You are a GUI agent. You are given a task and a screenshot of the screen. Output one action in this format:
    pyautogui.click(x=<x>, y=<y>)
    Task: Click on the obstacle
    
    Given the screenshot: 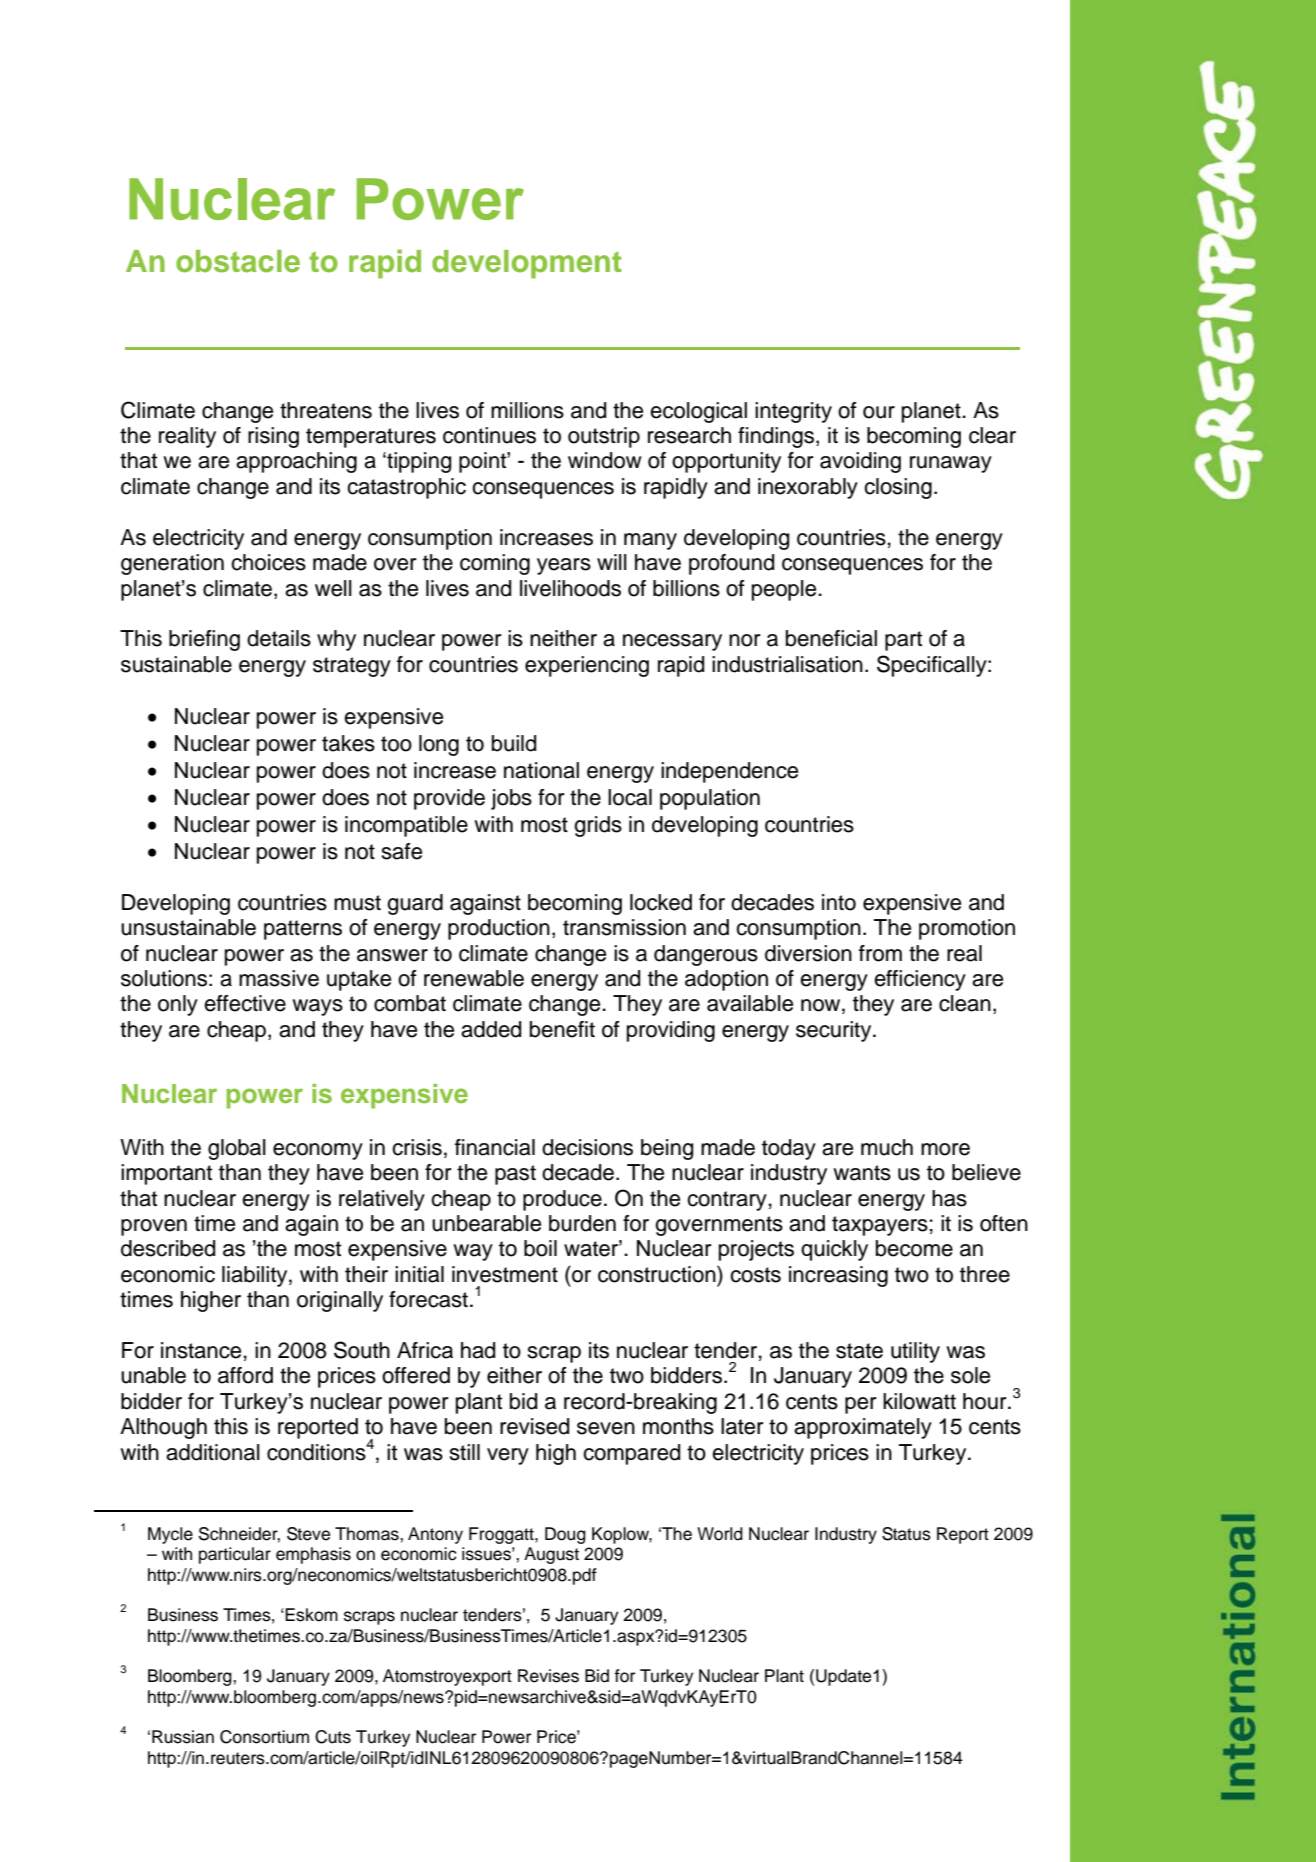 What is the action you would take?
    pyautogui.click(x=238, y=261)
